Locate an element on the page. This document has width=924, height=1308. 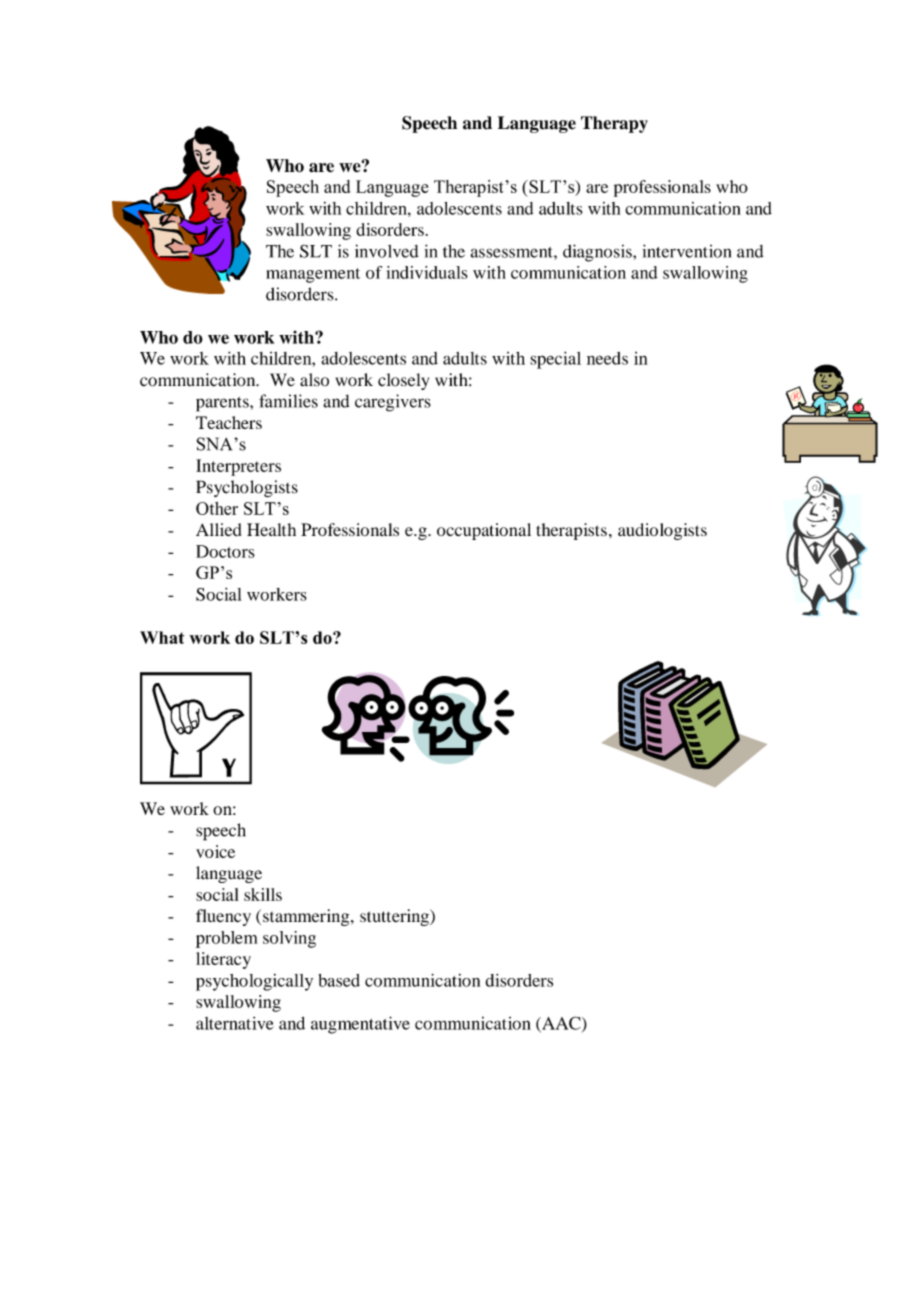
voice is located at coordinates (215, 851).
